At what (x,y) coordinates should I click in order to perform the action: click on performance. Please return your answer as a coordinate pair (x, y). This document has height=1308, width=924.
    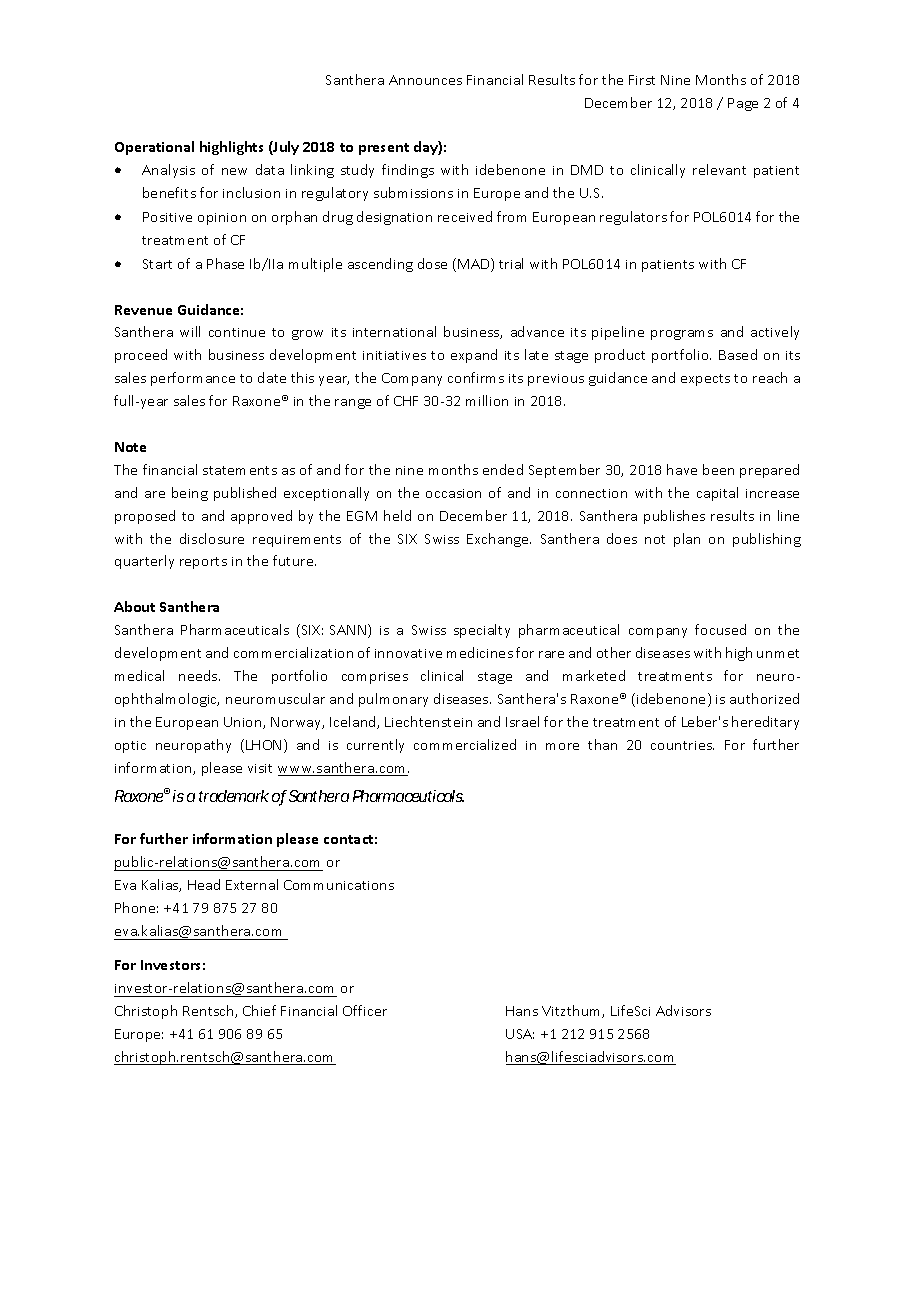
    Looking at the image, I should click on (193, 379).
